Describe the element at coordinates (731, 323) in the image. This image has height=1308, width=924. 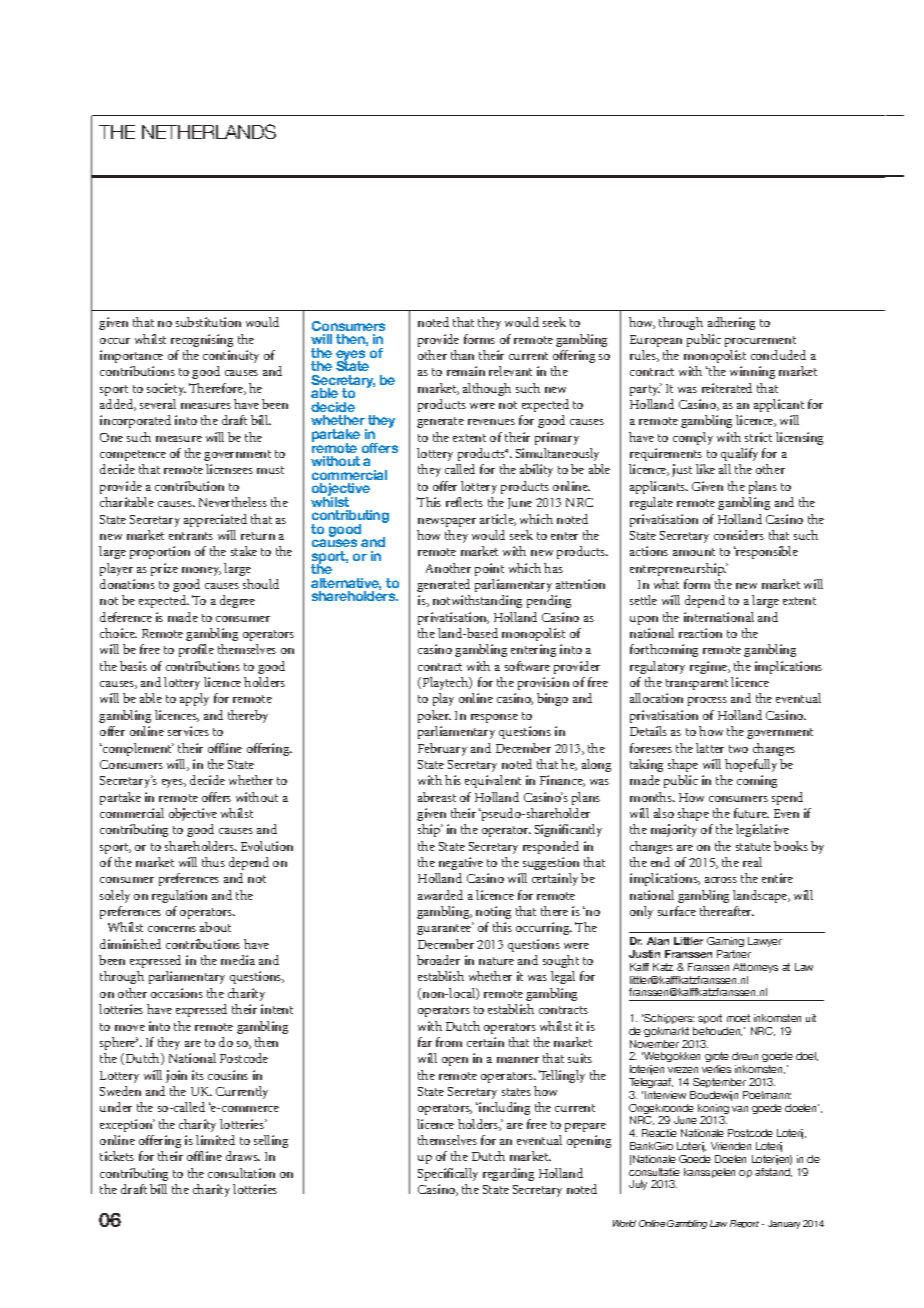
I see `adhering` at that location.
